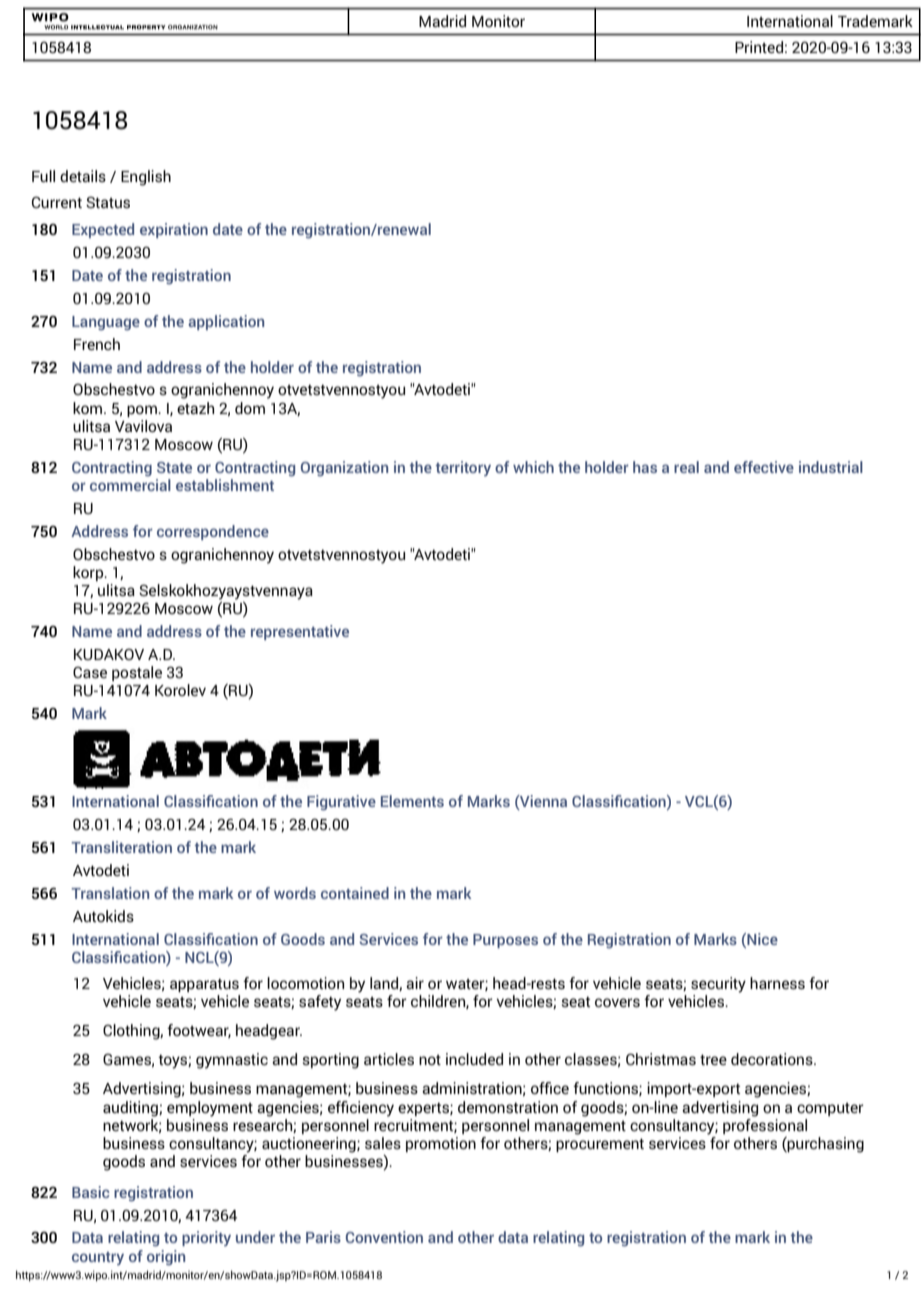  Describe the element at coordinates (300, 632) in the screenshot. I see `representative` at that location.
